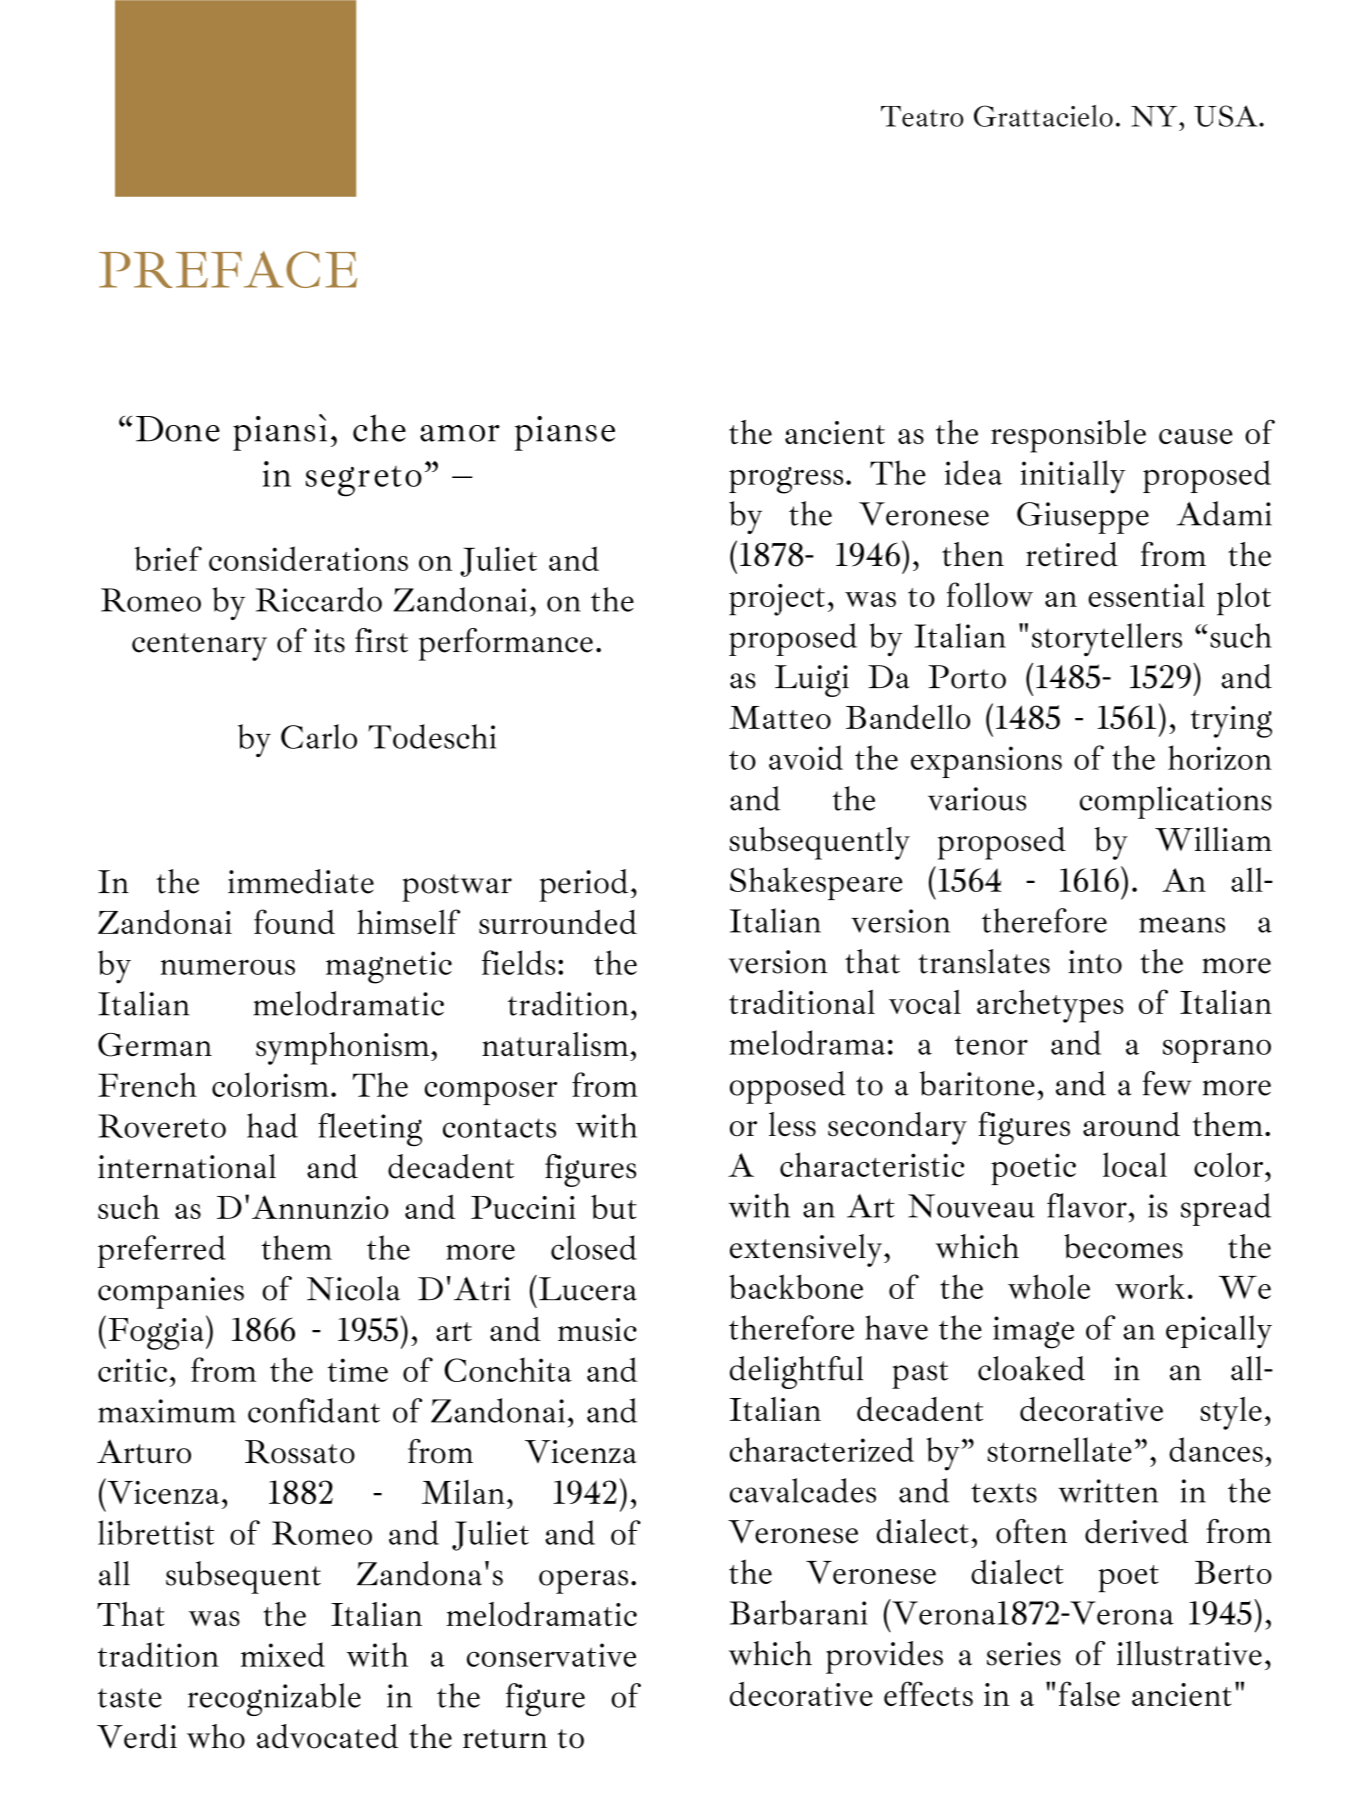 The image size is (1356, 1807). What do you see at coordinates (319, 736) in the screenshot?
I see `Carlo` at bounding box center [319, 736].
